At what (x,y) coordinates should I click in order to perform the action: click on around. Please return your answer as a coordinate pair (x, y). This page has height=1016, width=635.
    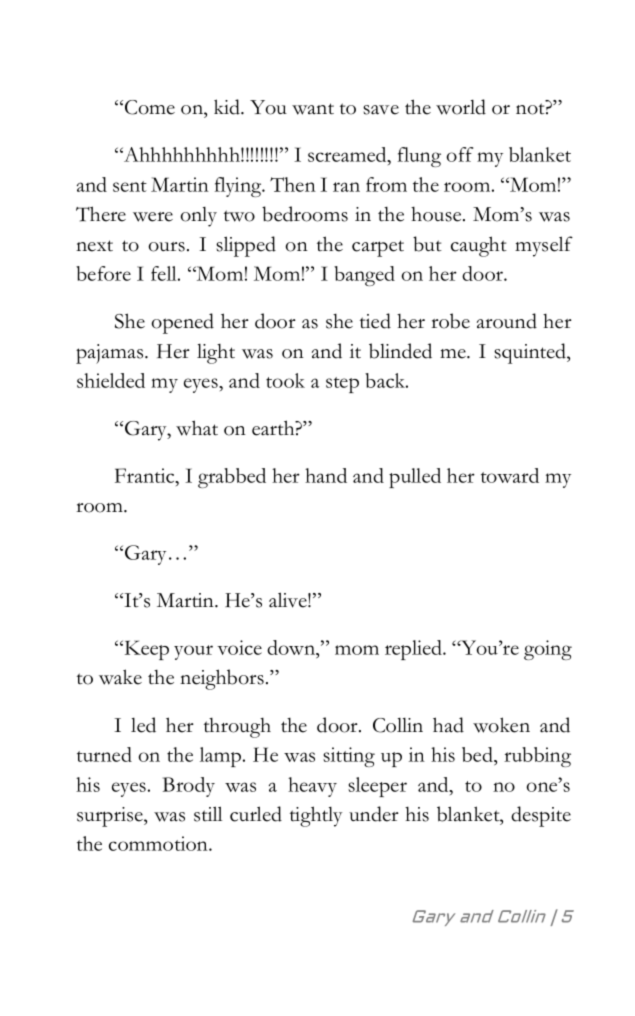
    Looking at the image, I should click on (507, 321).
